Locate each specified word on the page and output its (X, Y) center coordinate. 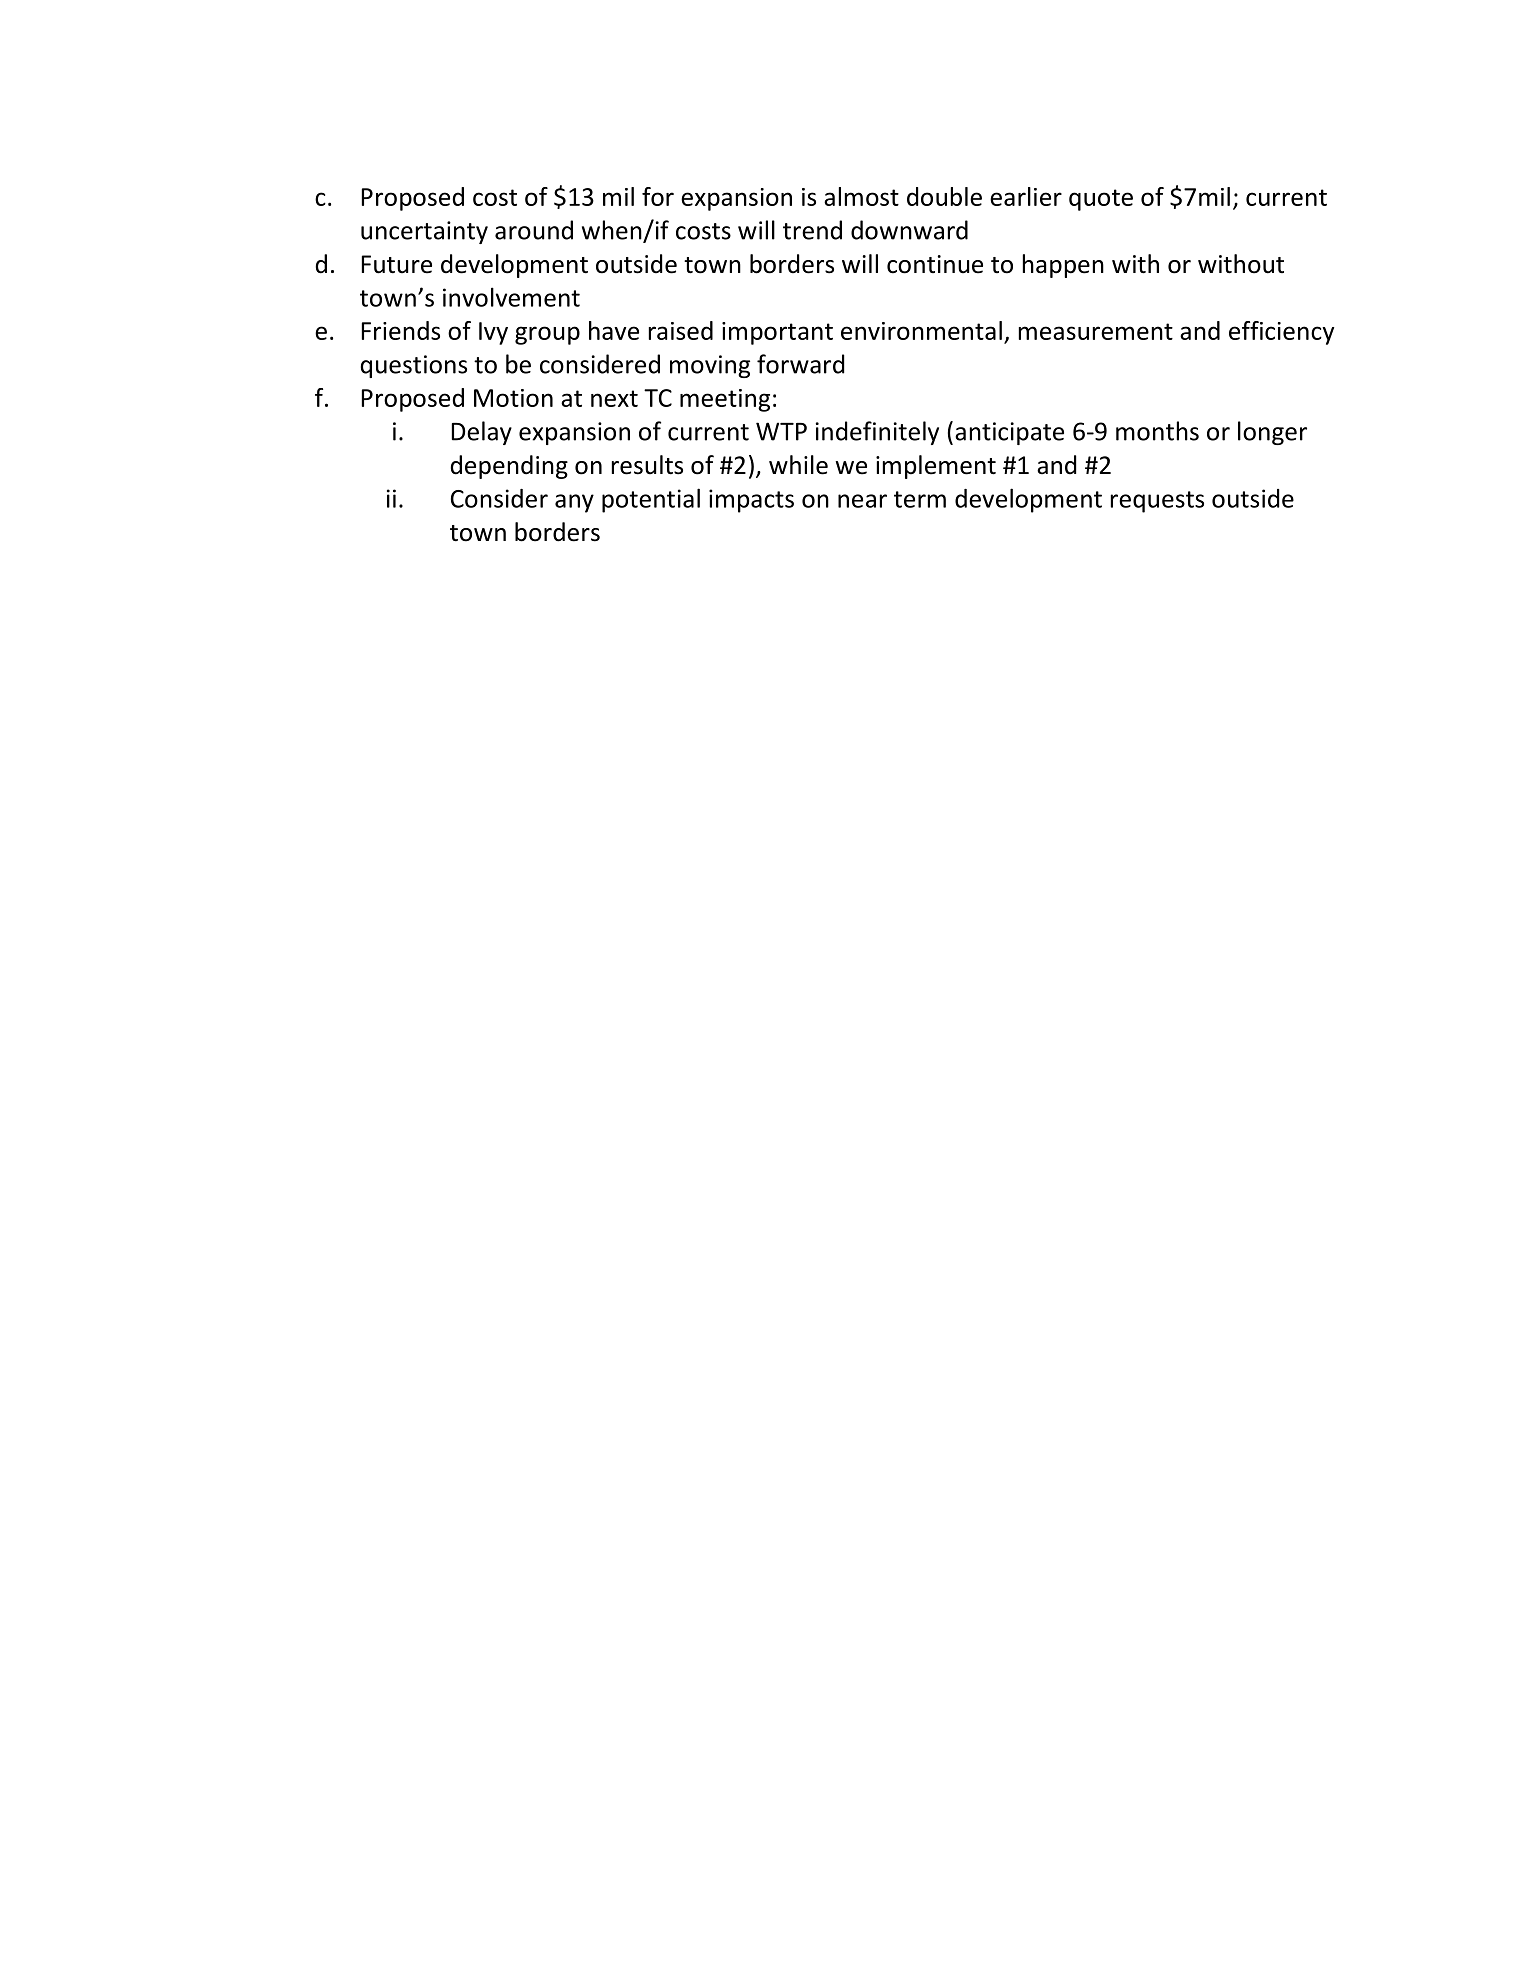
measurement (1096, 331)
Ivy (493, 333)
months (1157, 431)
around (534, 230)
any (574, 503)
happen (1063, 266)
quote (1101, 200)
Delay (482, 433)
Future (397, 264)
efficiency (1281, 333)
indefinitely (877, 433)
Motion (513, 398)
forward (800, 364)
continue (935, 264)
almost (861, 196)
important (777, 333)
